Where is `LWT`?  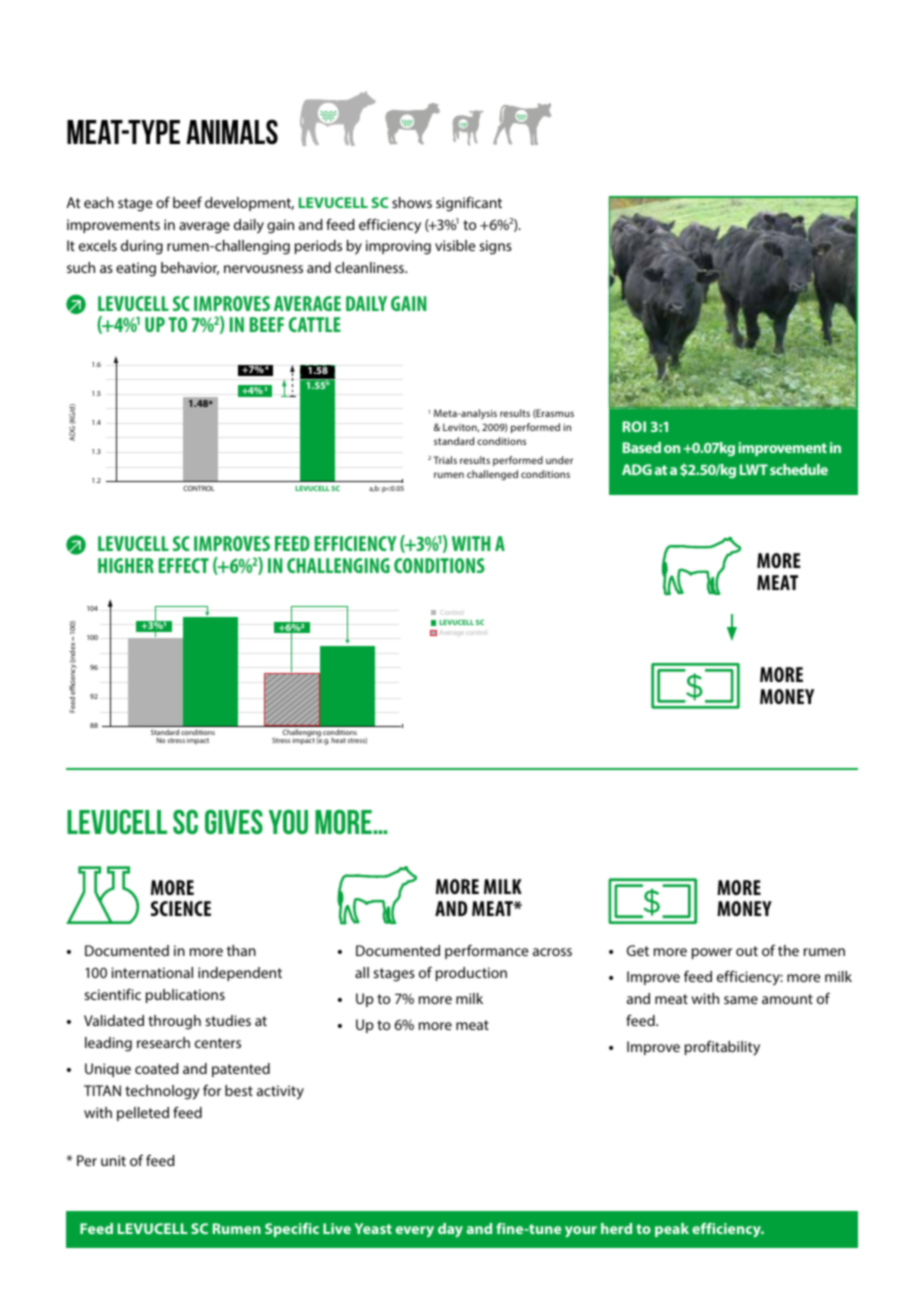
LWT is located at coordinates (754, 469).
